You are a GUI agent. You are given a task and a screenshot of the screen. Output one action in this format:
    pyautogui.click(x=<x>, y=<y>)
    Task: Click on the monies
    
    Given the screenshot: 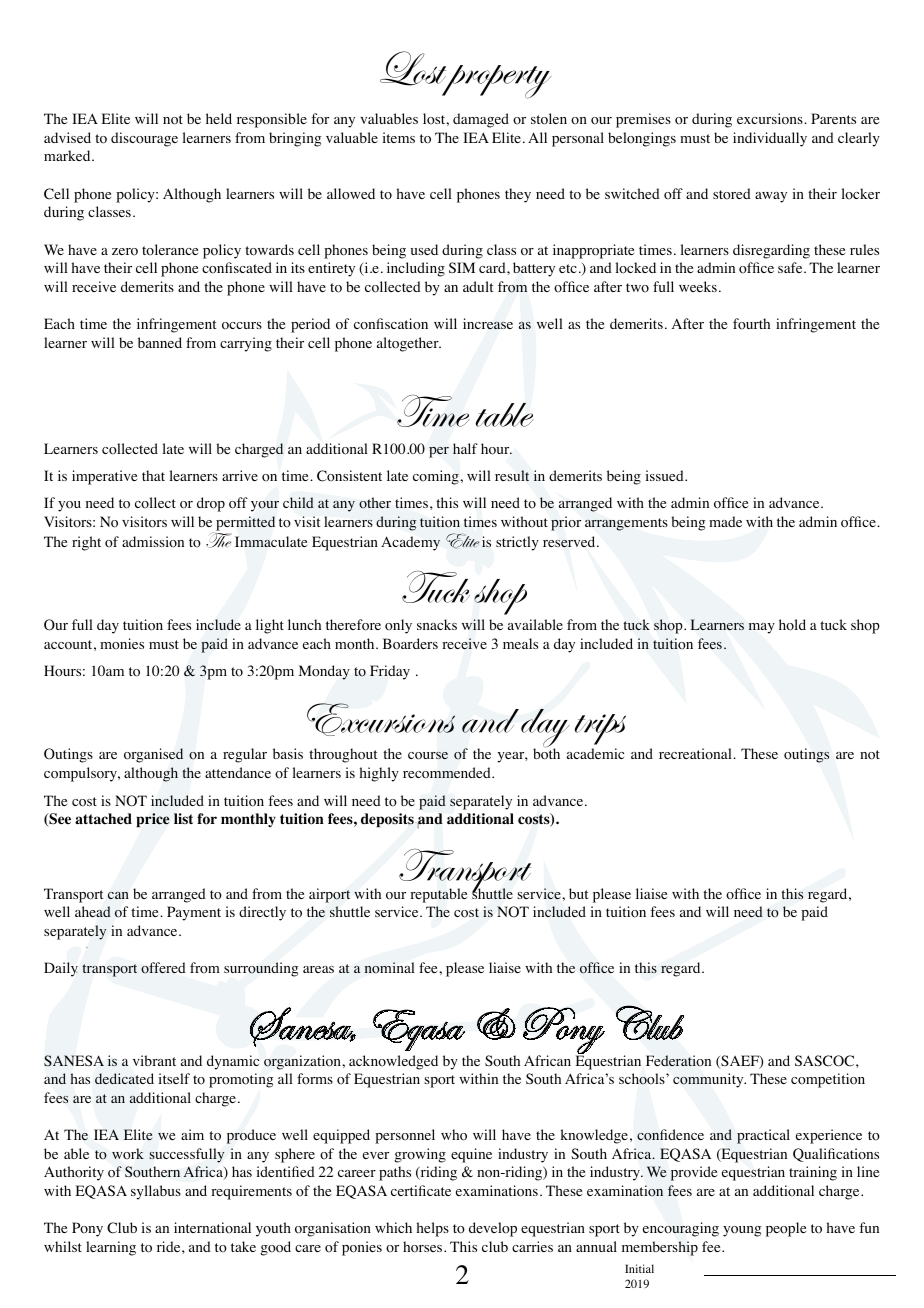 What is the action you would take?
    pyautogui.click(x=122, y=644)
